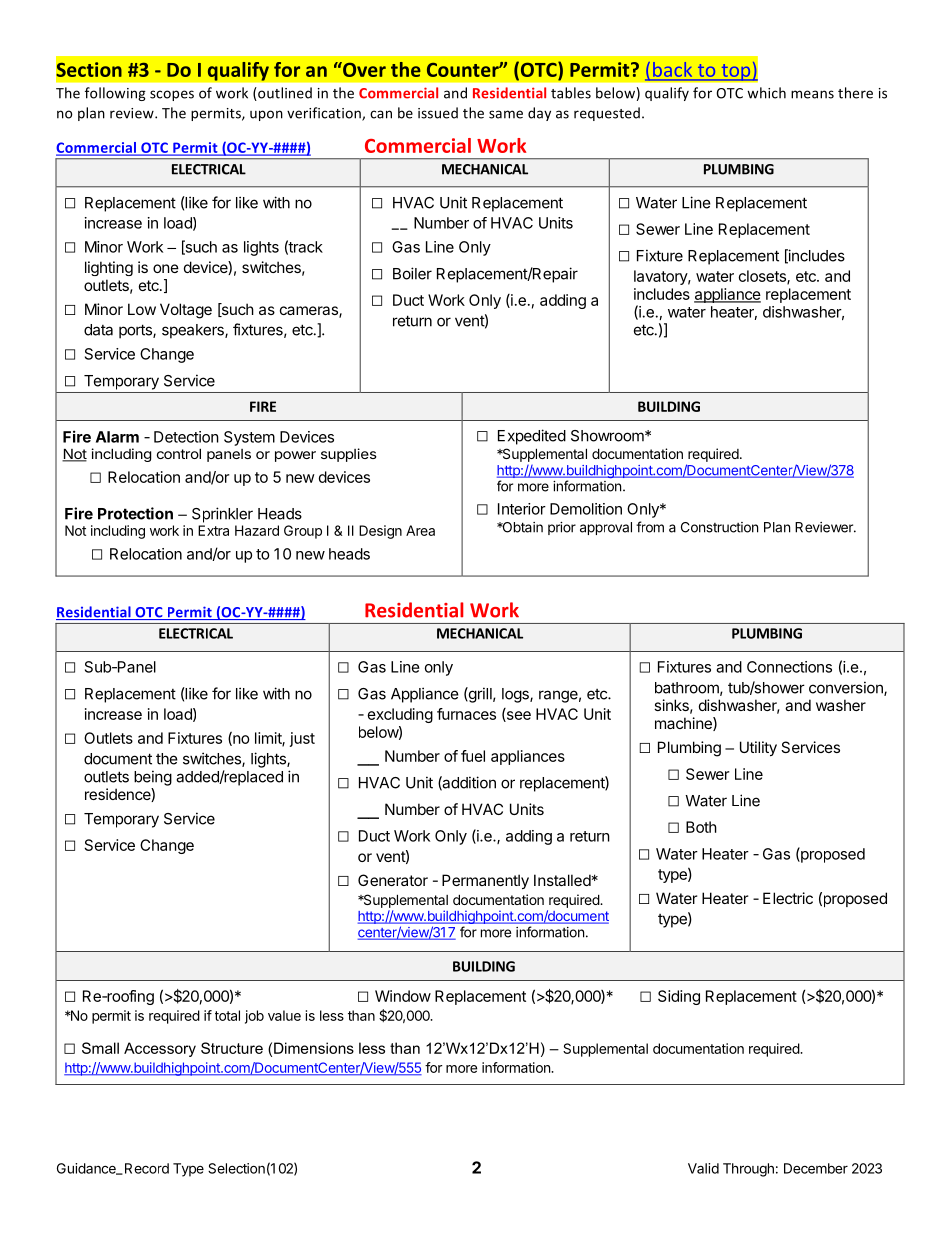  I want to click on fuel, so click(473, 756).
